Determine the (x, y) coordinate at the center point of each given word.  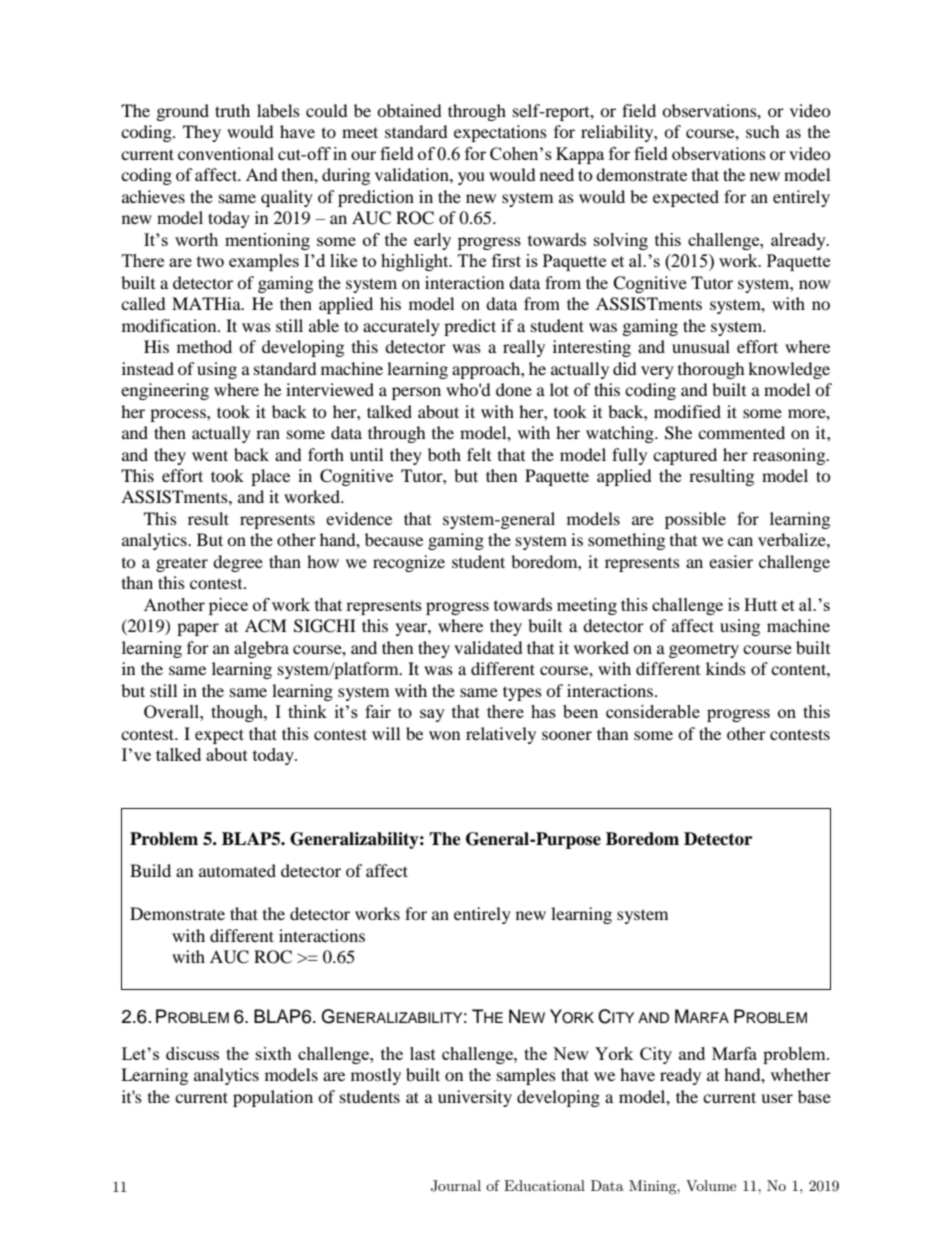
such (763, 131)
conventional (226, 153)
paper (198, 629)
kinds (726, 668)
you (471, 178)
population (273, 1098)
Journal (456, 1186)
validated (488, 647)
